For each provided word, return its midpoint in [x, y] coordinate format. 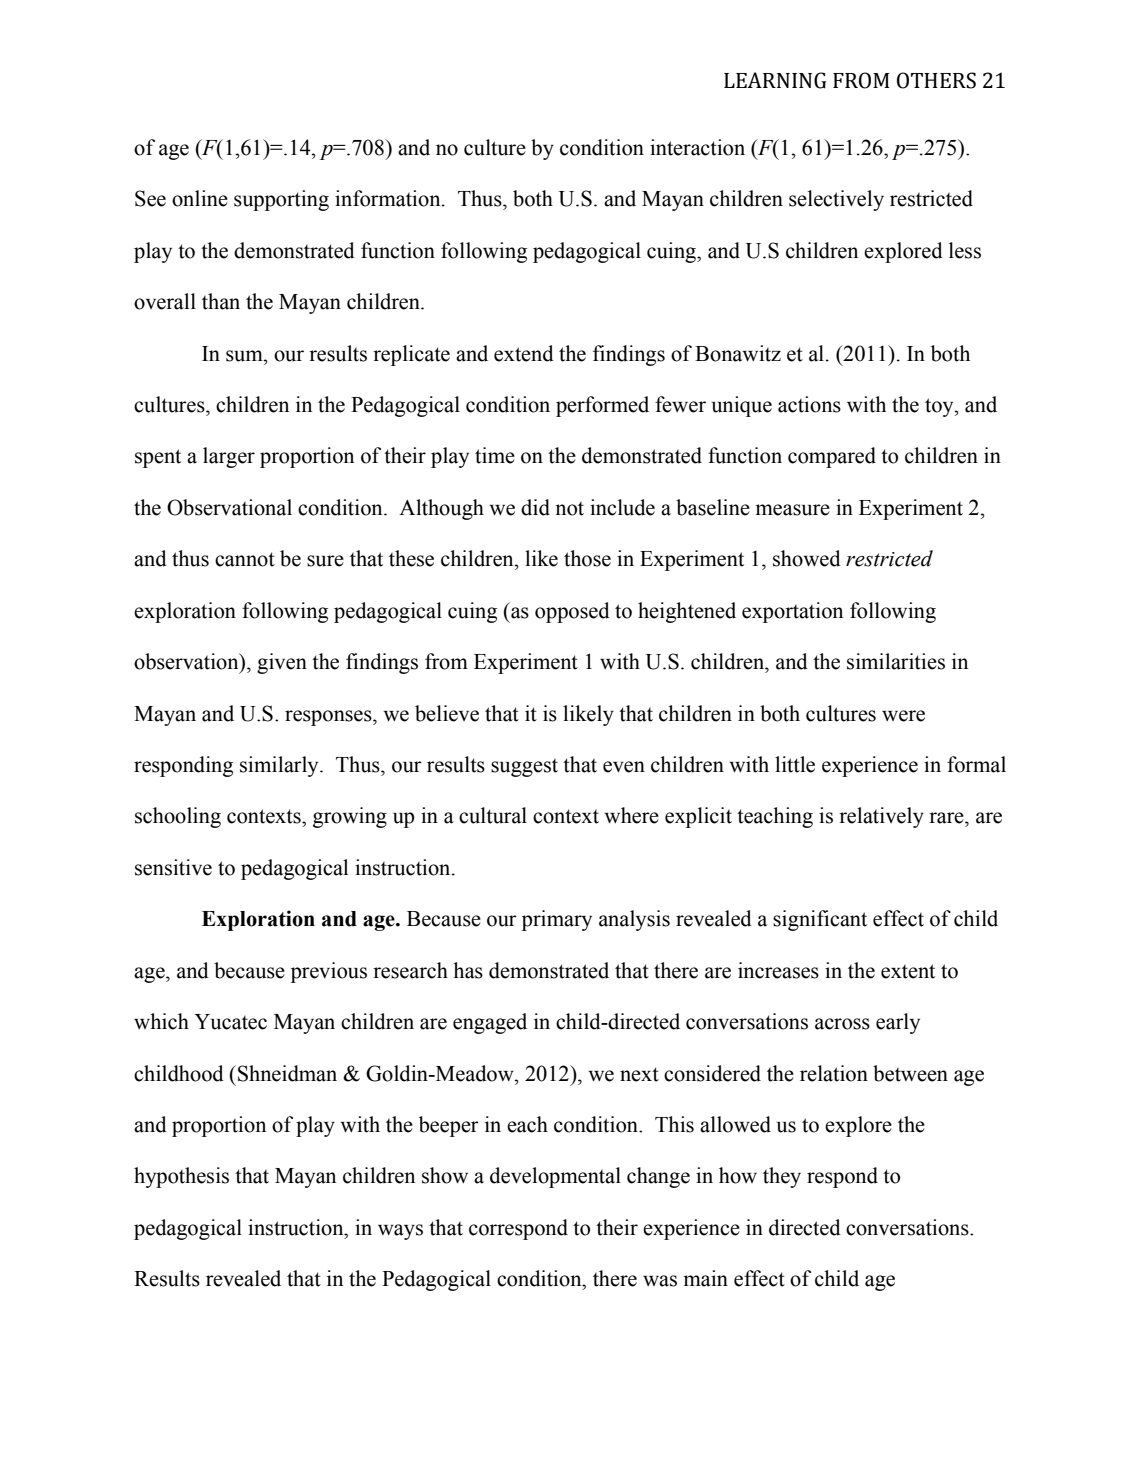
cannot [245, 559]
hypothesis [181, 1177]
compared [832, 457]
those [587, 558]
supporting [281, 200]
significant [820, 920]
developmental [555, 1177]
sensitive [173, 867]
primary [557, 920]
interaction [697, 147]
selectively [836, 200]
